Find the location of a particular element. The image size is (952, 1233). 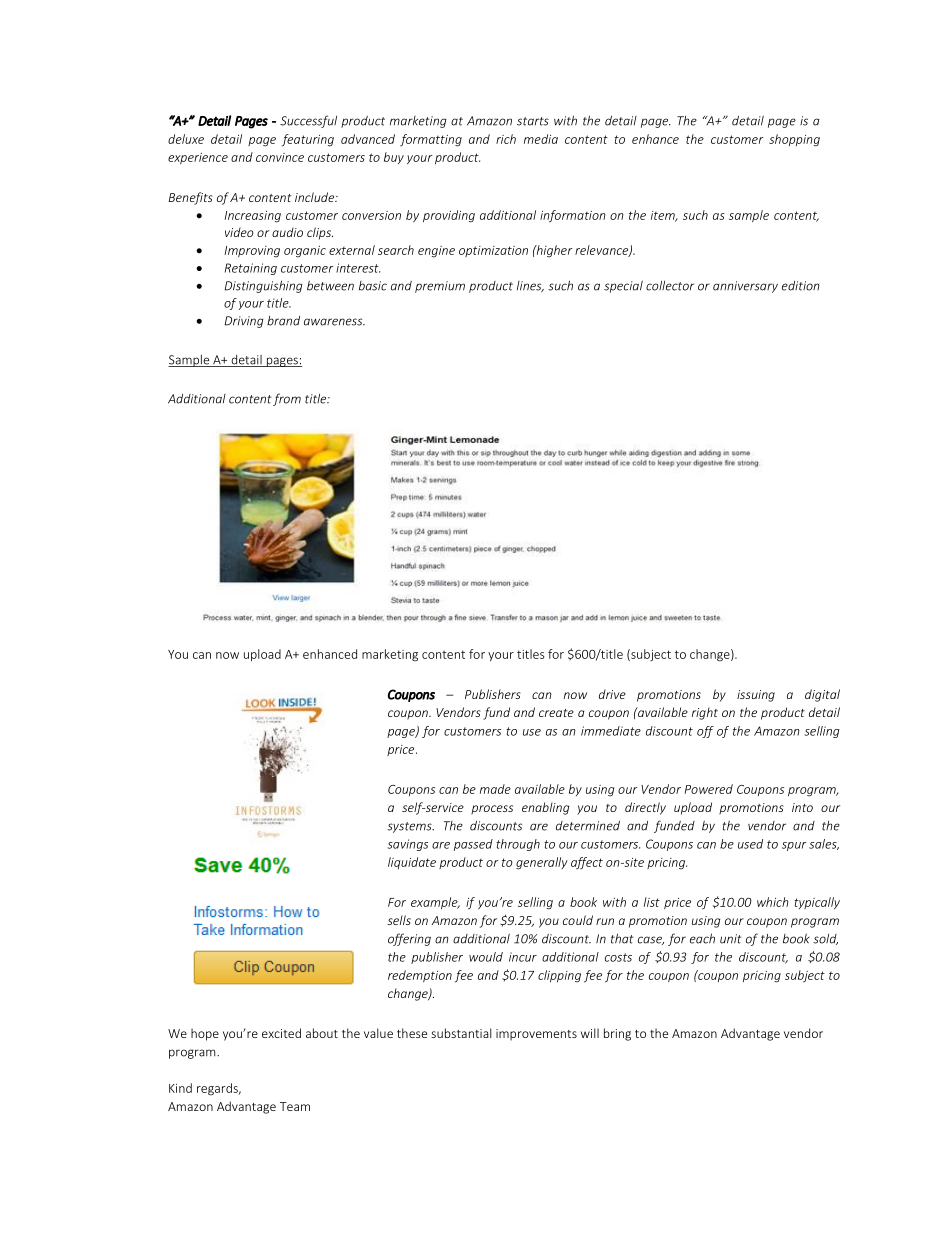

Team is located at coordinates (295, 1106).
